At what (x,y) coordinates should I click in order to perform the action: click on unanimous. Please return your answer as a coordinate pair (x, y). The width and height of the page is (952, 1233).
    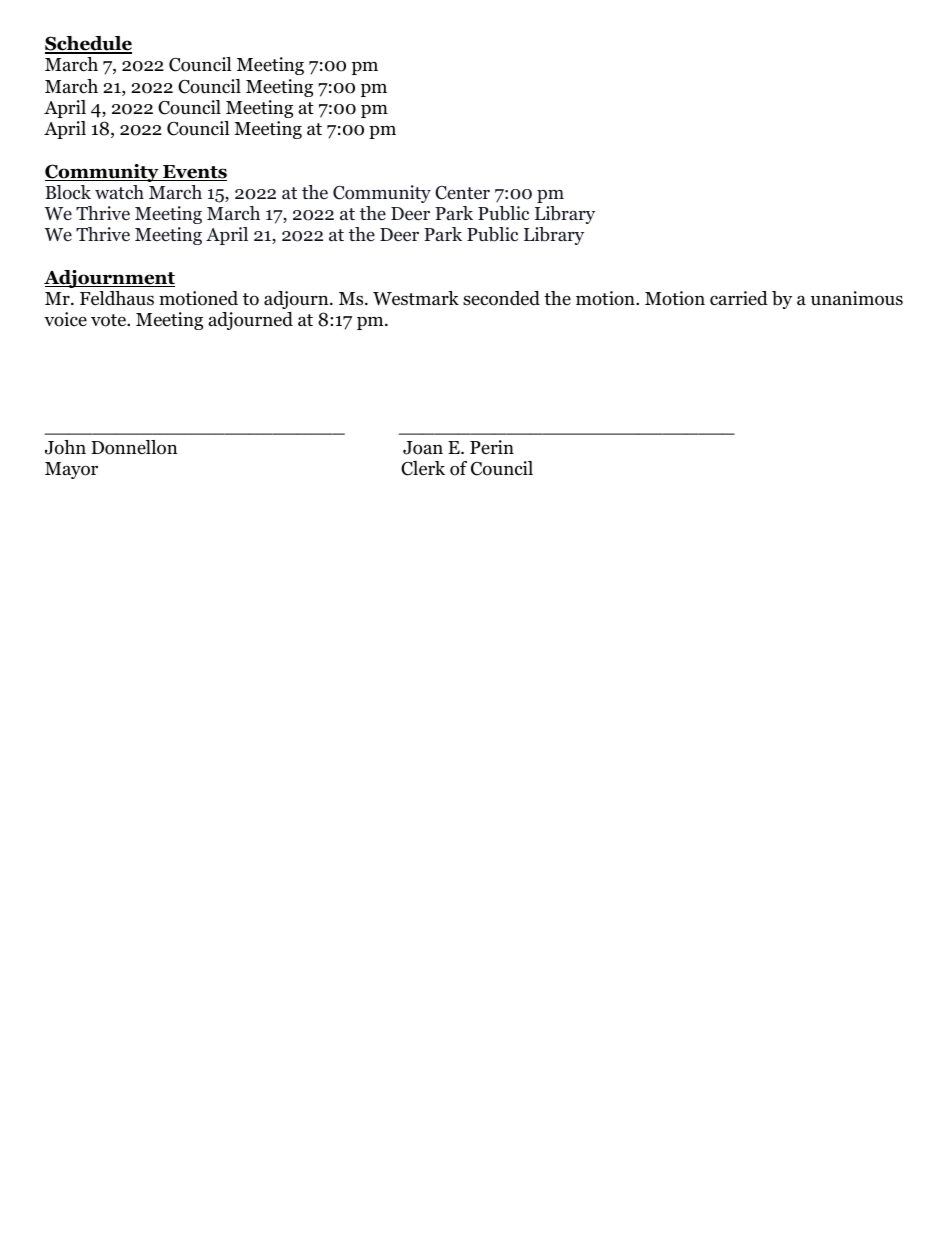
    Looking at the image, I should click on (857, 298).
